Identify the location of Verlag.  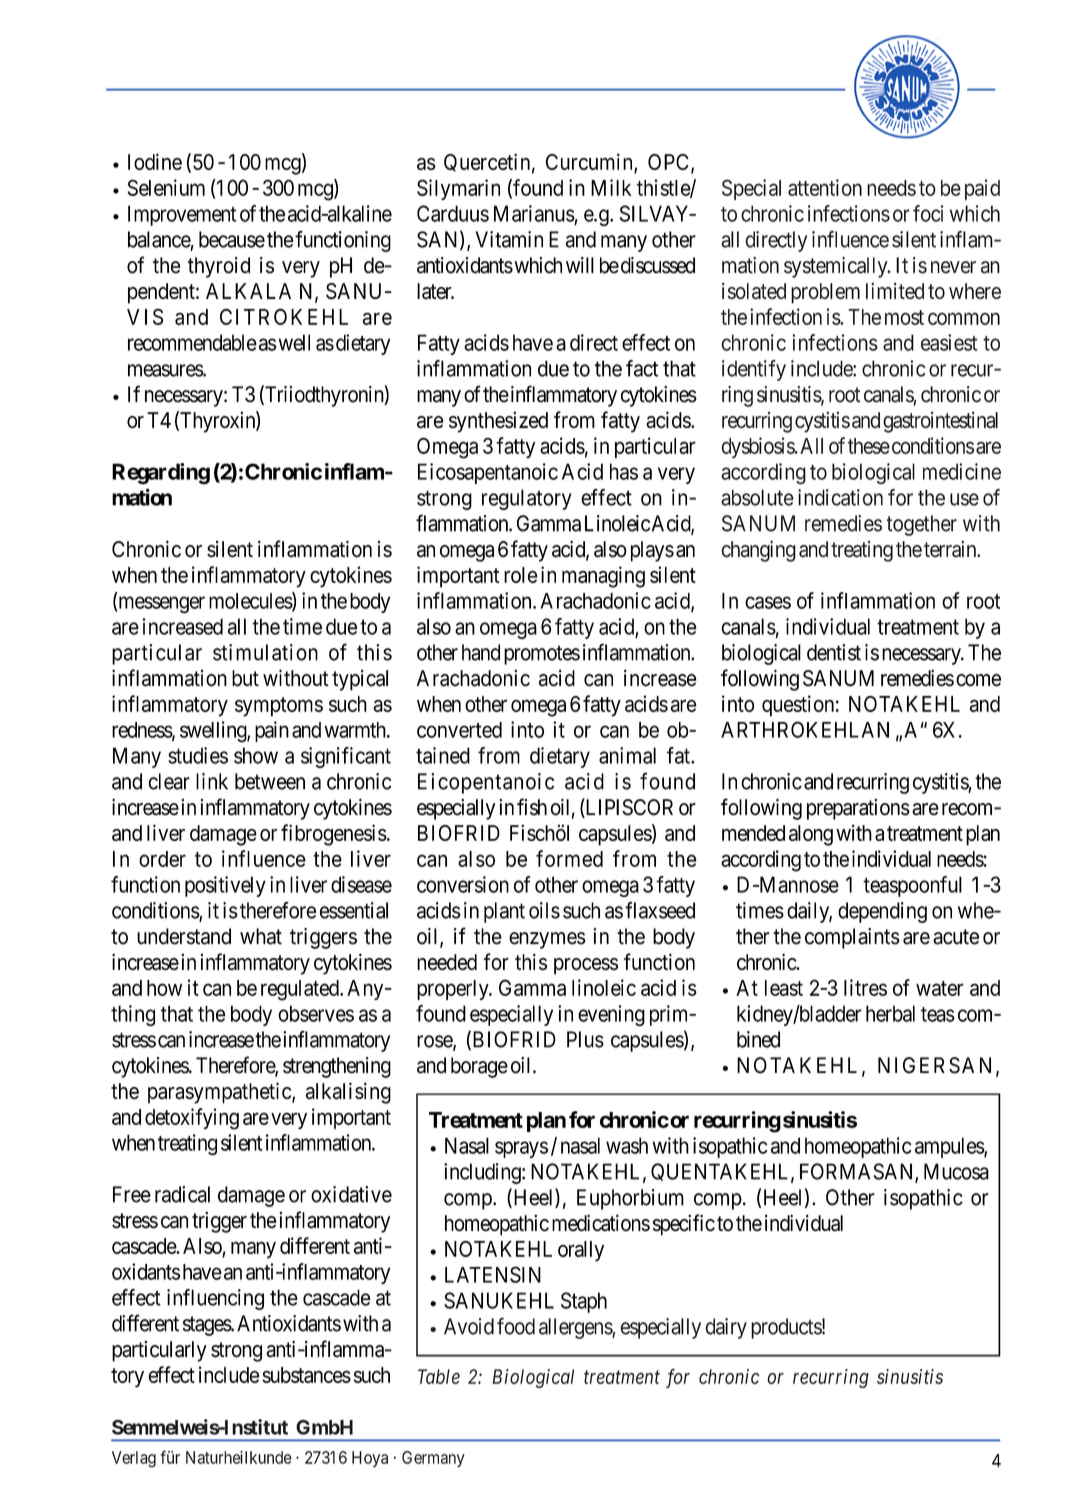
(134, 1459).
